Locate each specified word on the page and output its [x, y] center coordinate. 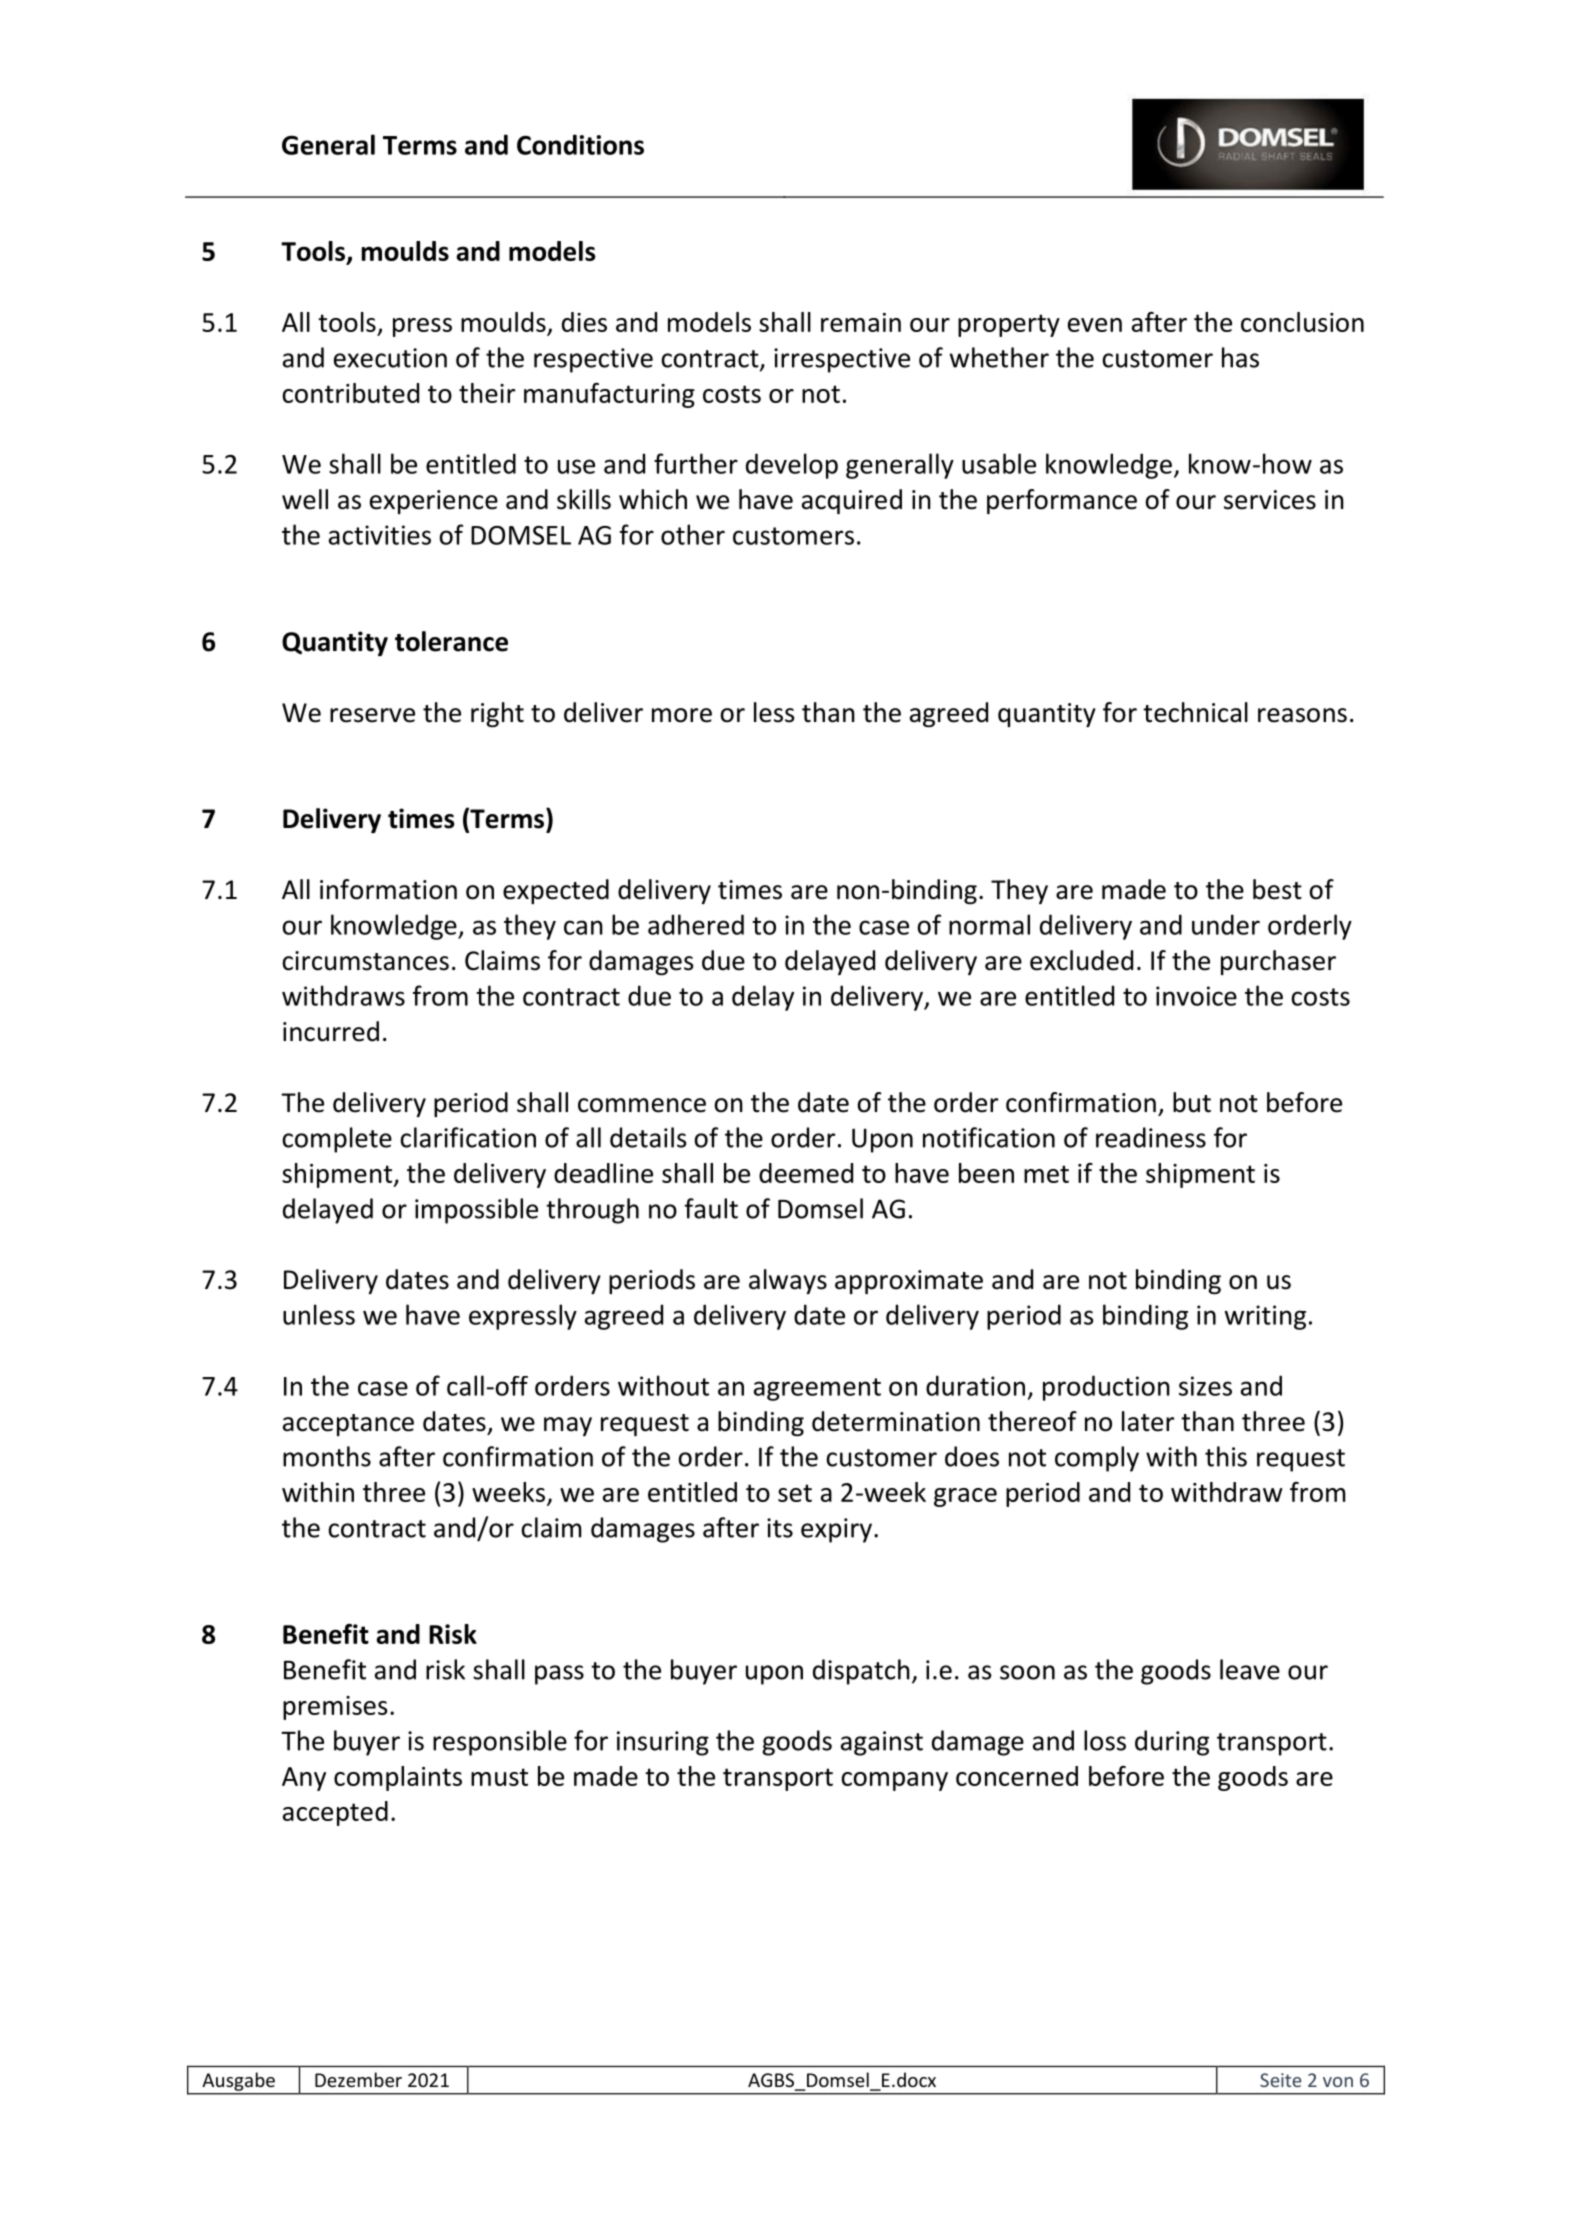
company [894, 1781]
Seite [1281, 2080]
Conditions [580, 144]
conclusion [1302, 322]
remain [861, 322]
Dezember [358, 2079]
